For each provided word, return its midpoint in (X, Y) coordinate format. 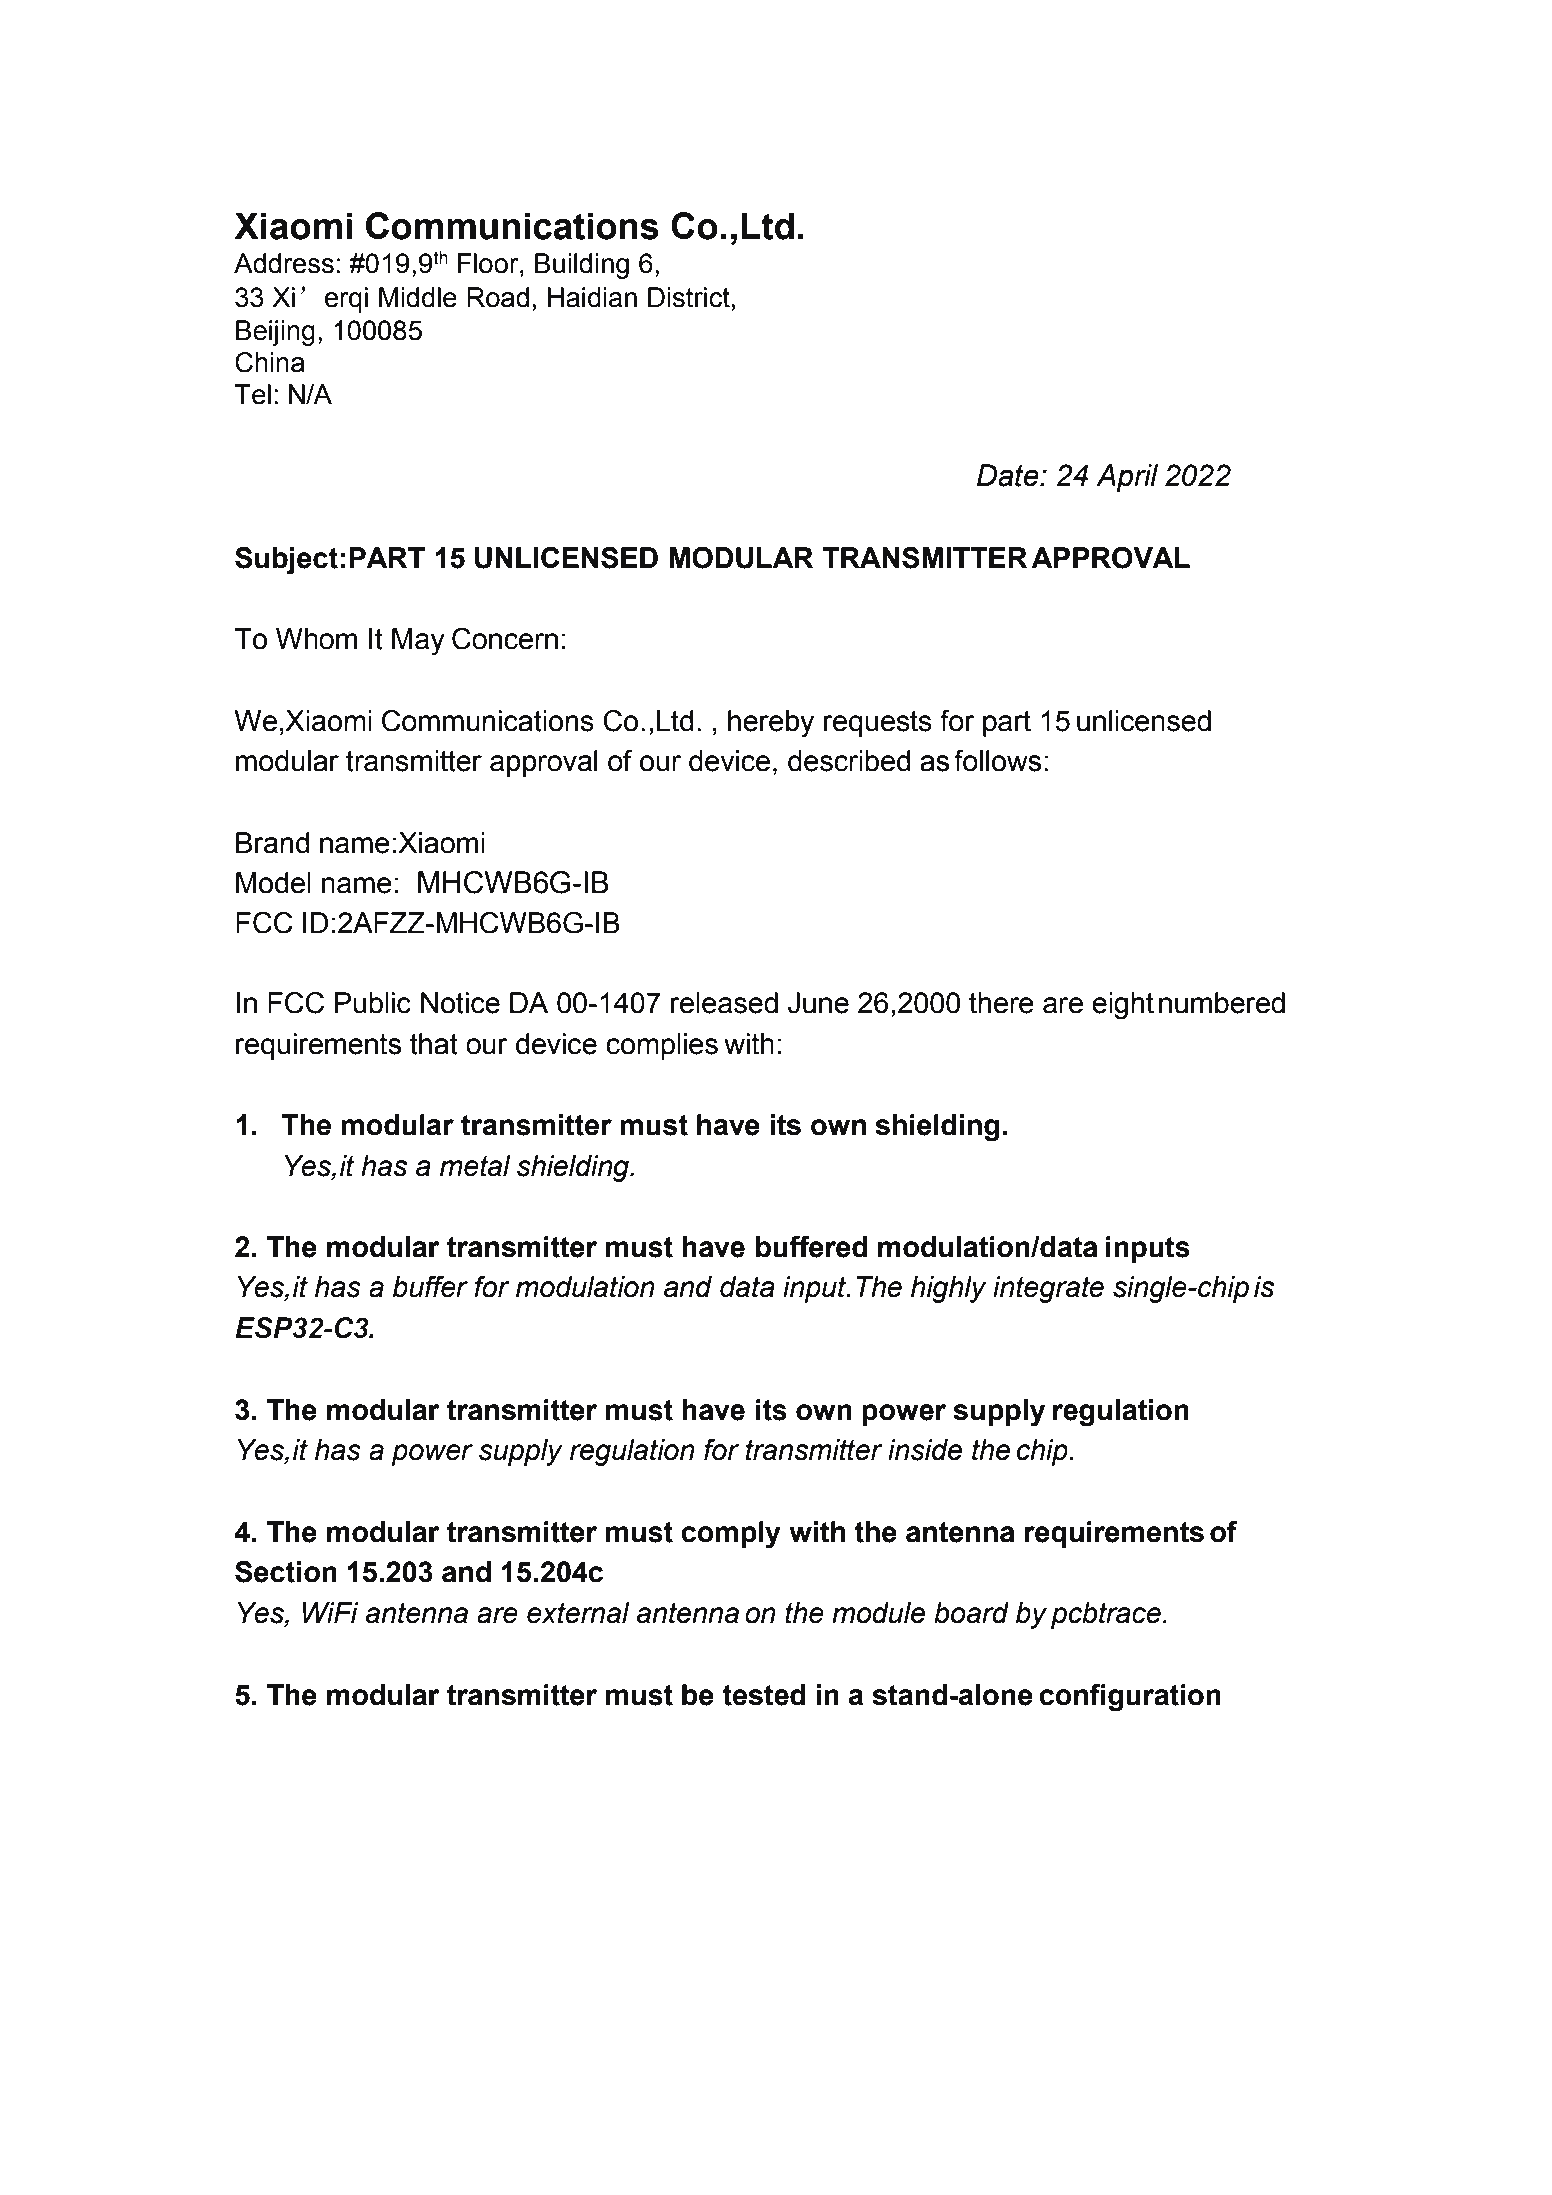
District (689, 297)
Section (286, 1572)
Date (1009, 475)
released (724, 1003)
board (971, 1613)
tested (764, 1695)
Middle (418, 297)
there (1001, 1003)
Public (373, 1003)
